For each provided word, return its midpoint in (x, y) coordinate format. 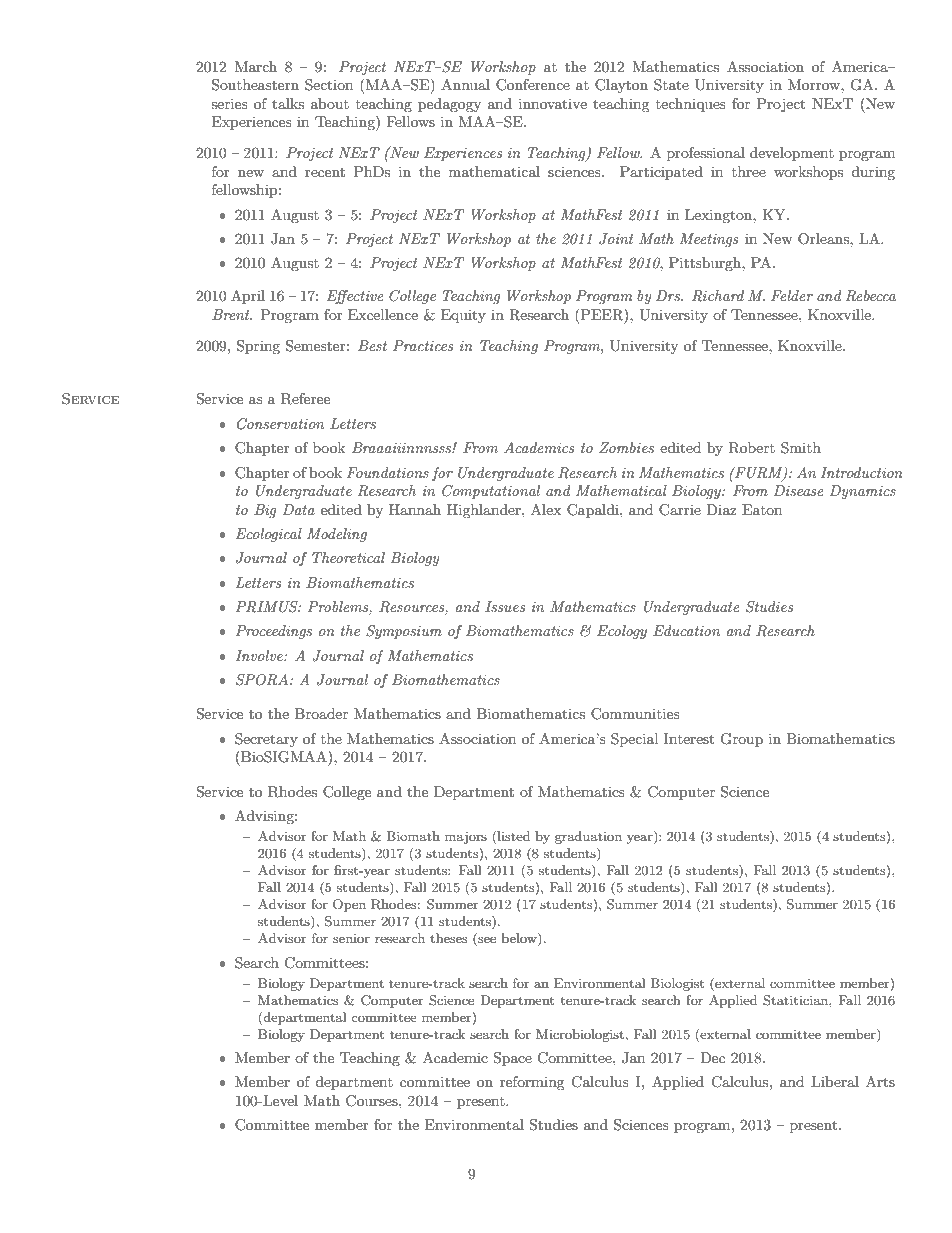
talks (288, 103)
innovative (553, 103)
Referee (305, 399)
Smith (801, 448)
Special (634, 740)
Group (741, 740)
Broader (321, 713)
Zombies (626, 447)
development (792, 154)
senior (351, 938)
